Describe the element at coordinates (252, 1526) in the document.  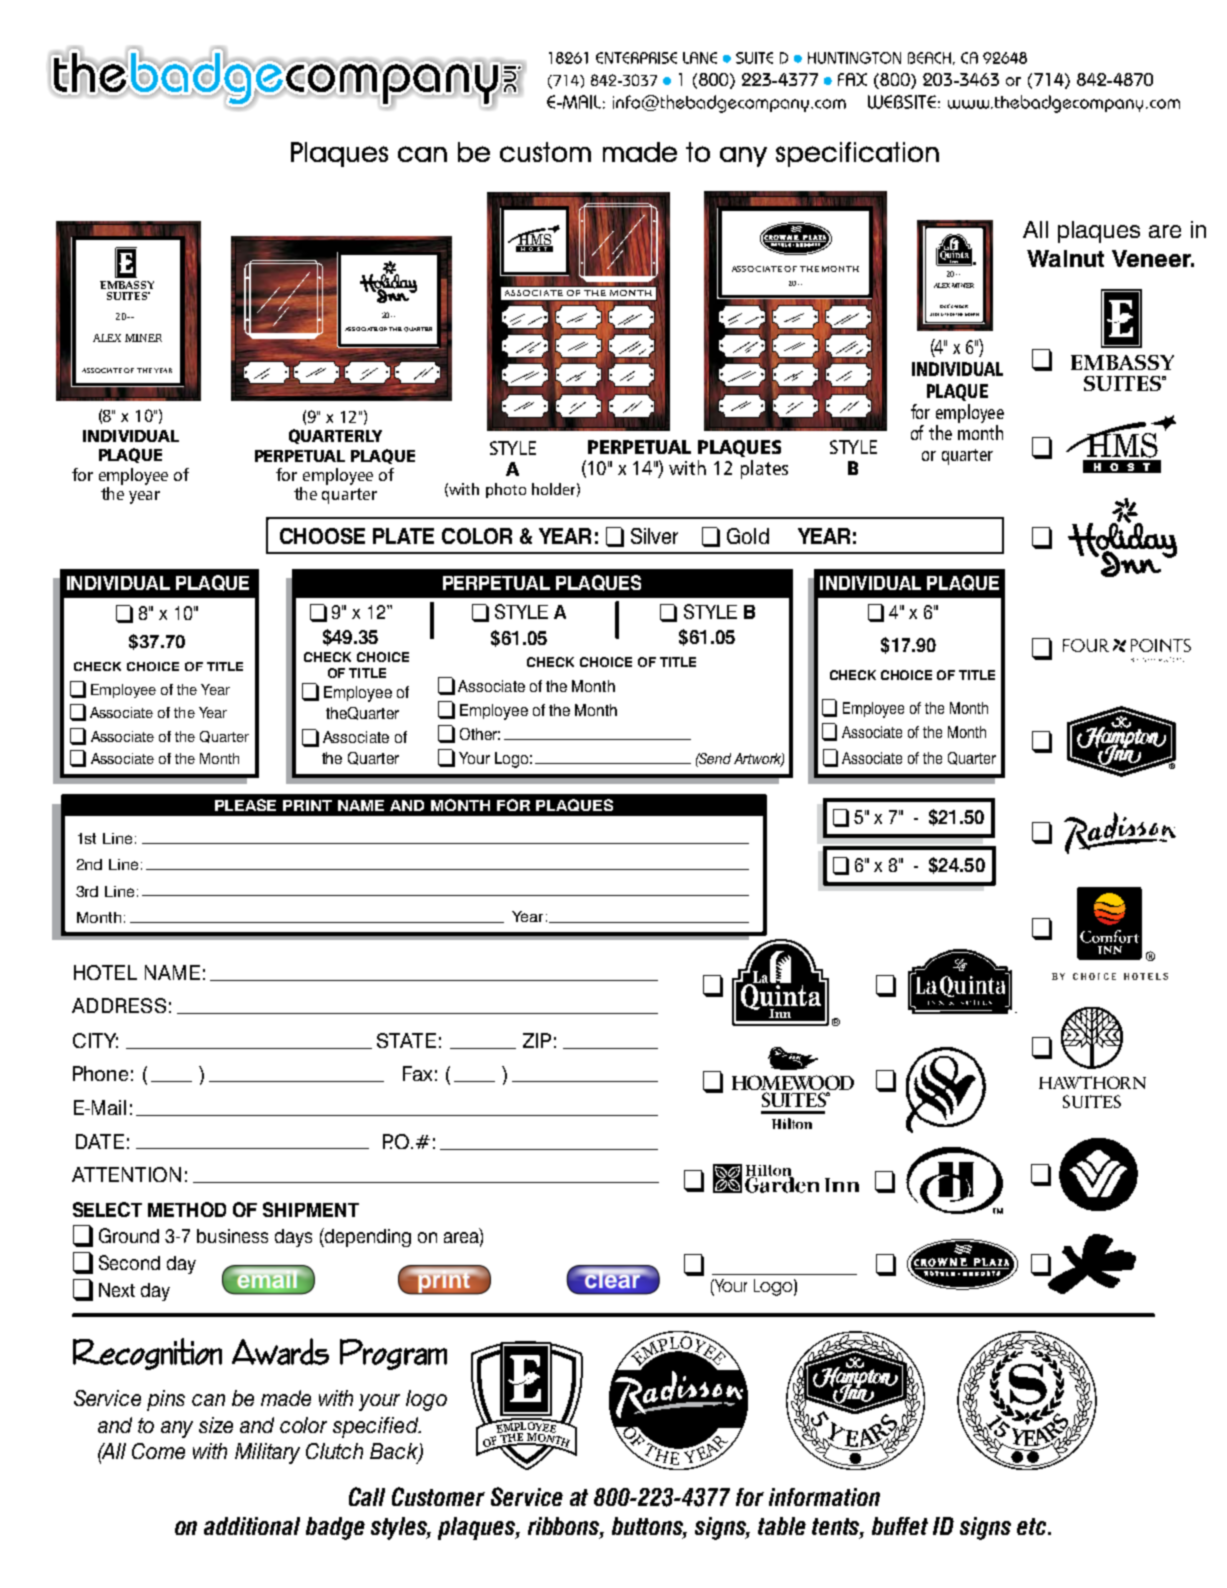
I see `additional` at that location.
